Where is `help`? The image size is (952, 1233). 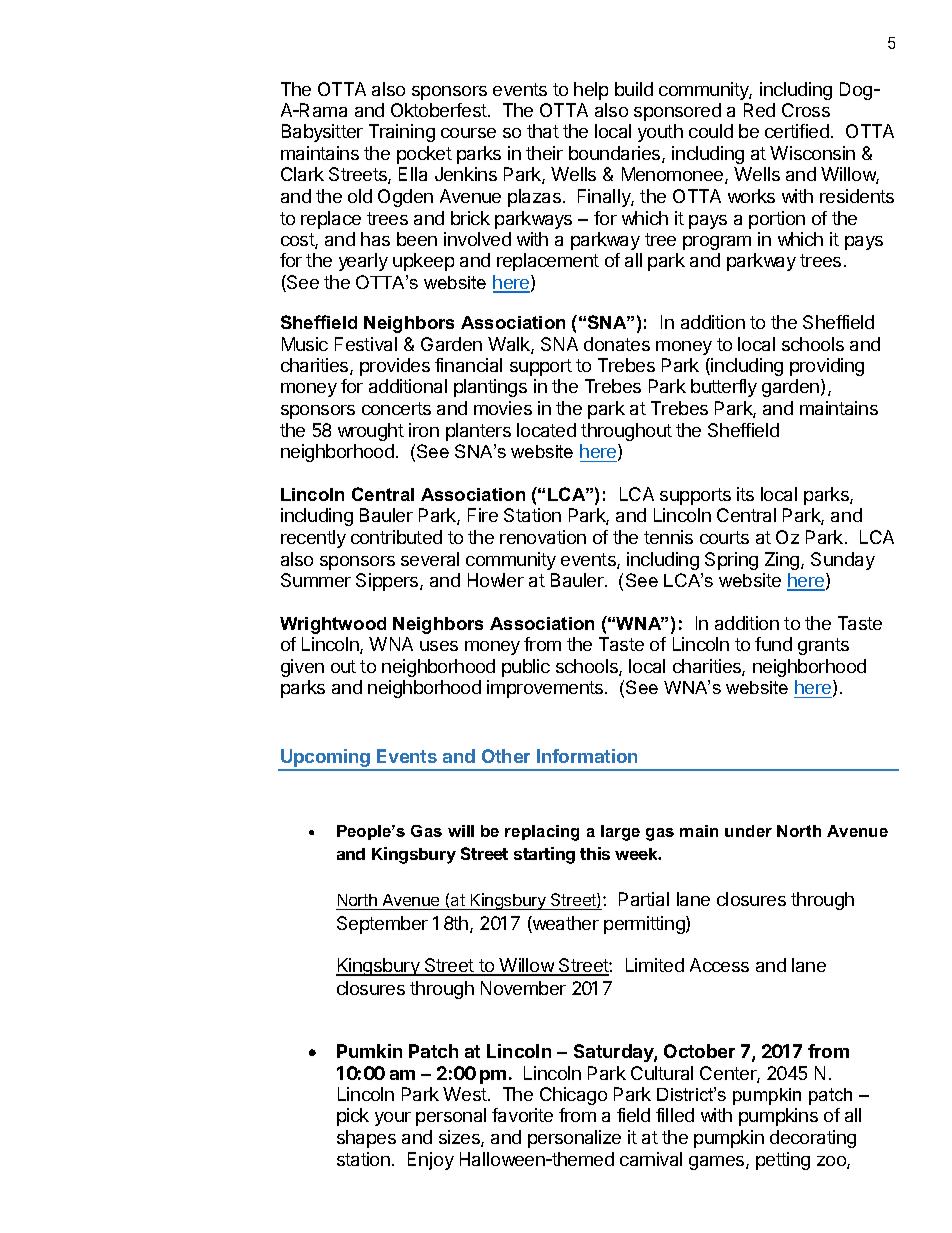
help is located at coordinates (591, 91).
